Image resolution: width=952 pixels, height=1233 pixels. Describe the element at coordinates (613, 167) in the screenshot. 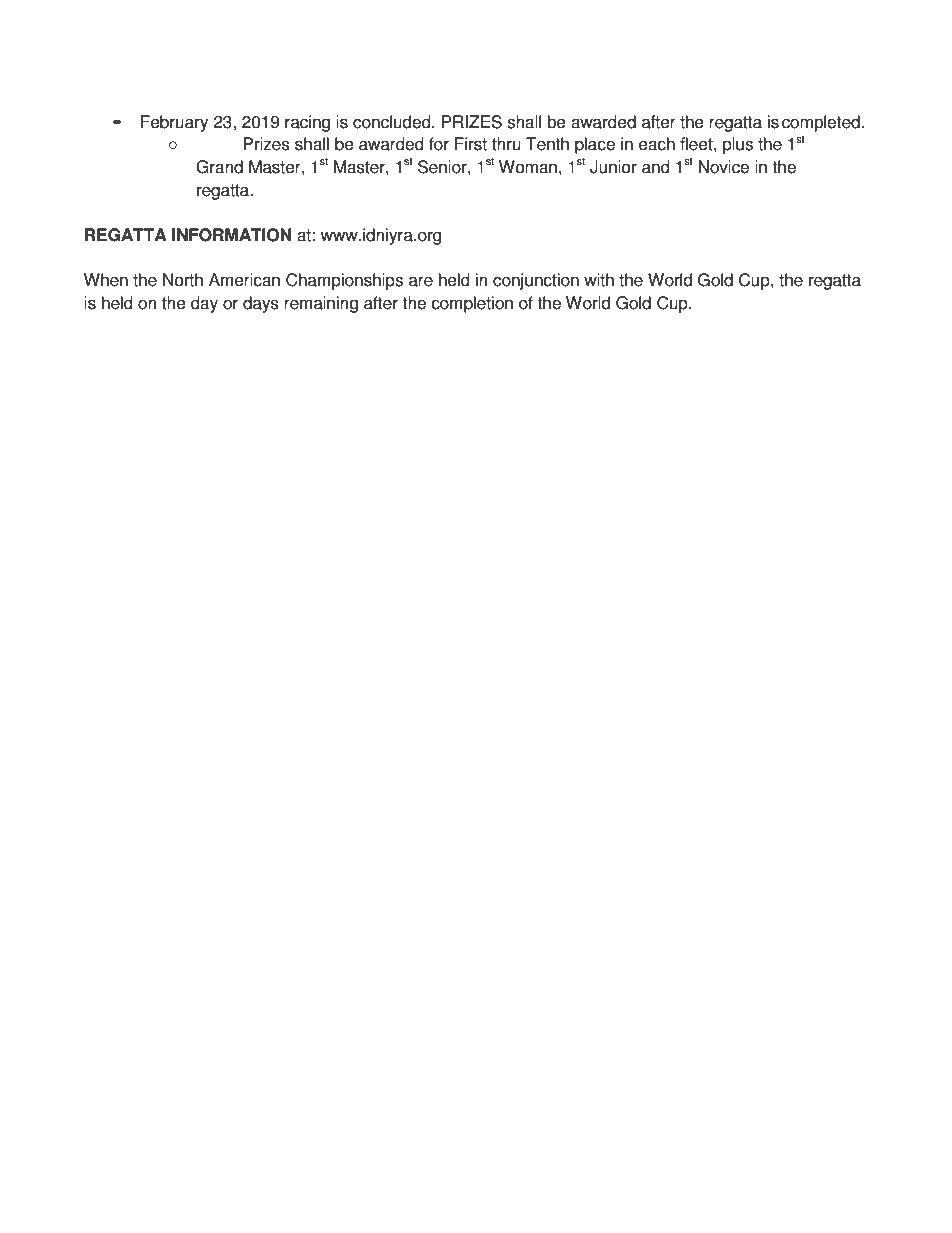

I see `Junior` at that location.
